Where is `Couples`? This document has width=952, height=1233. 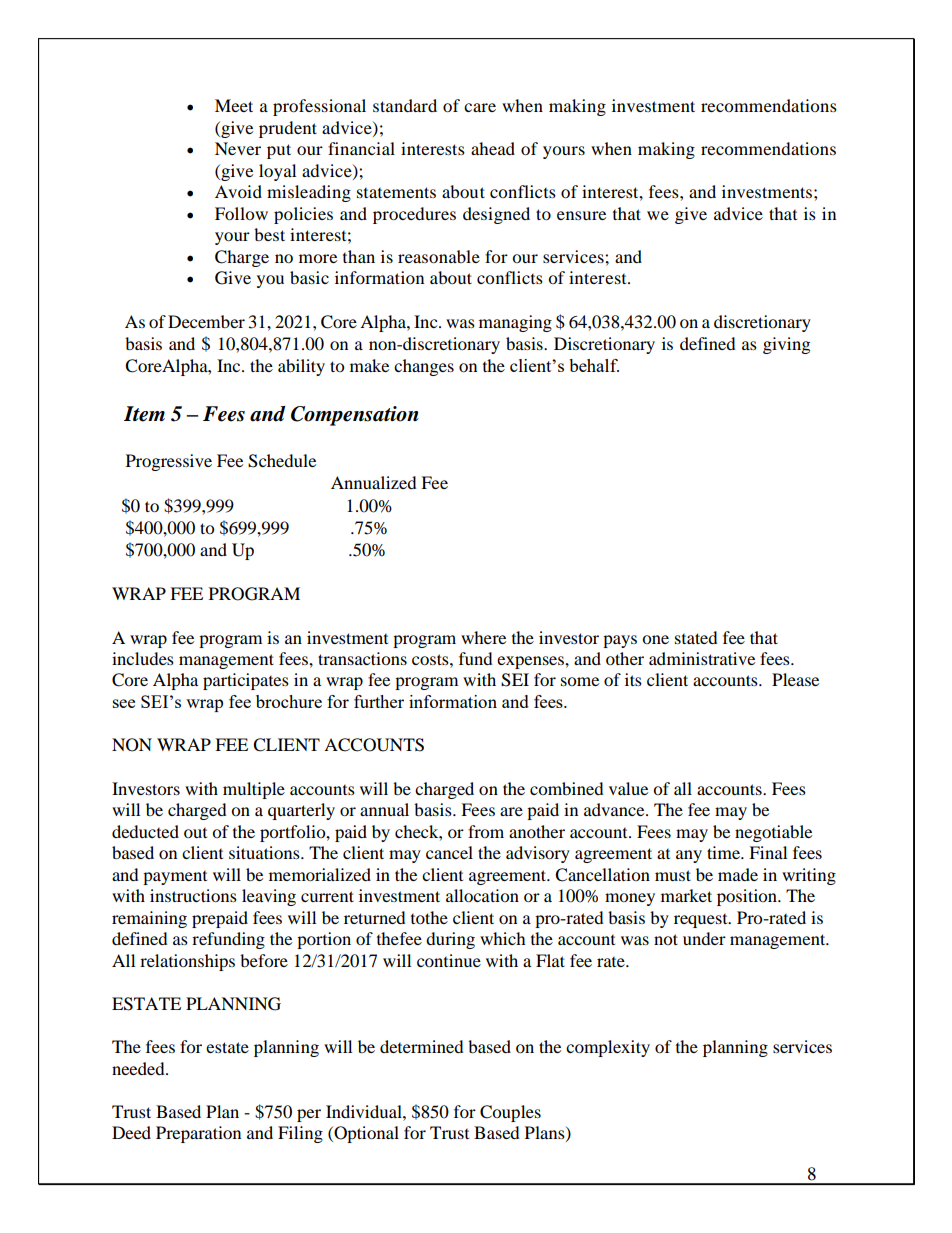 Couples is located at coordinates (510, 1113).
